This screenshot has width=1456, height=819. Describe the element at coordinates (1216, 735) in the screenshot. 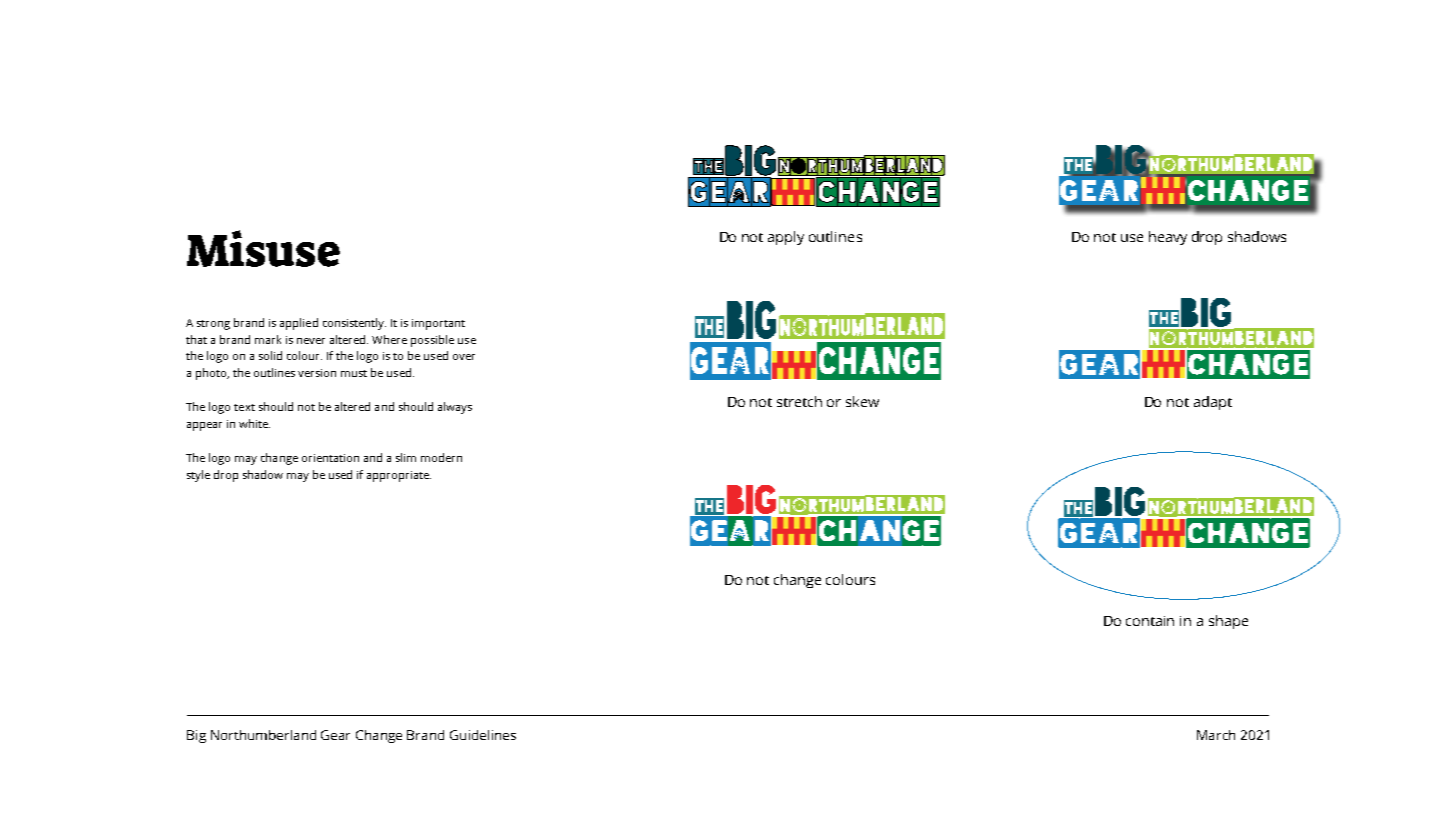

I see `March` at that location.
